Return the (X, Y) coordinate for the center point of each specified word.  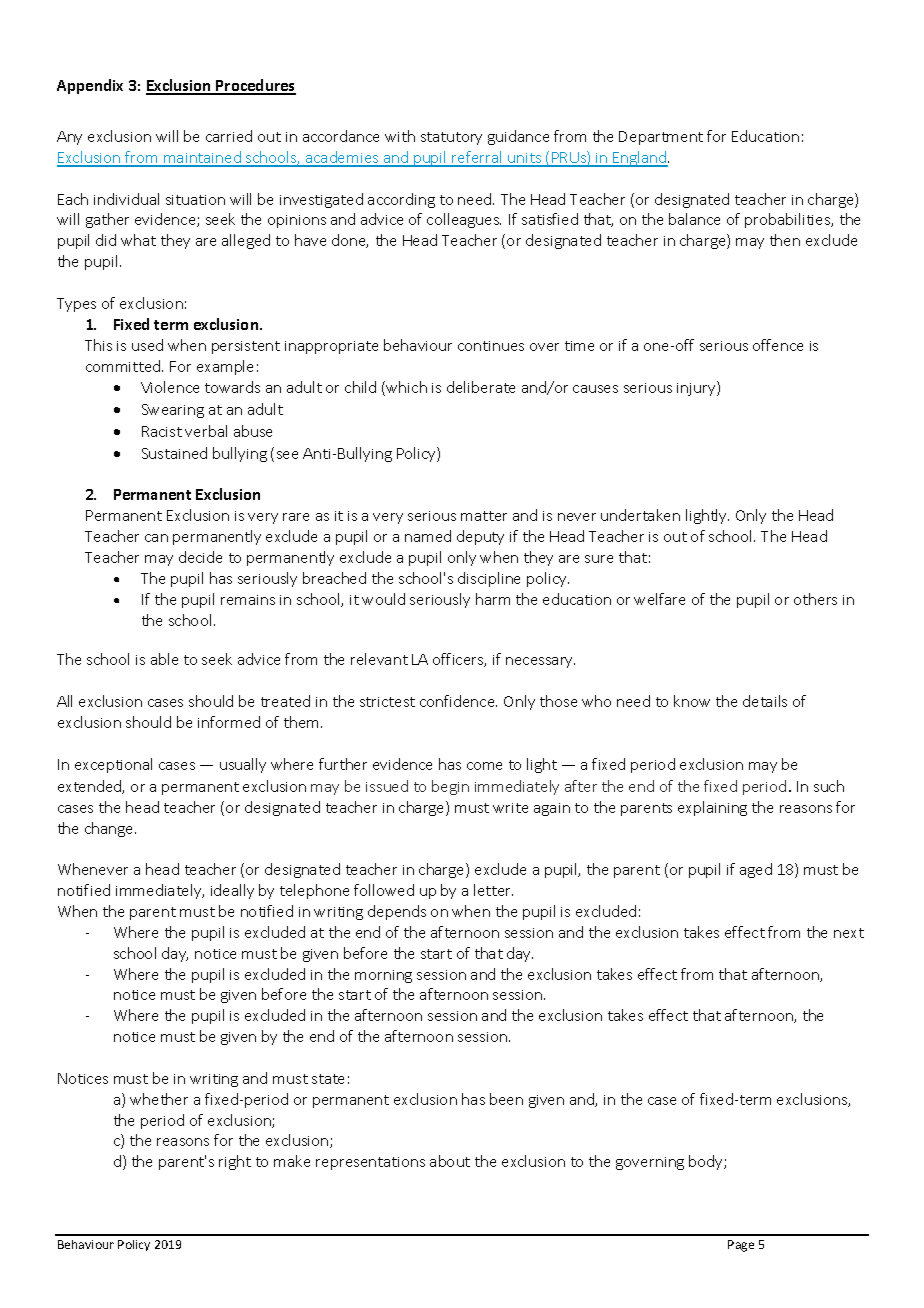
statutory (451, 138)
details (765, 701)
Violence (170, 387)
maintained (202, 158)
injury (697, 388)
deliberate (481, 387)
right (235, 1162)
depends (397, 912)
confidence (458, 701)
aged (756, 870)
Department (661, 138)
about (450, 1161)
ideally (232, 891)
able (164, 659)
